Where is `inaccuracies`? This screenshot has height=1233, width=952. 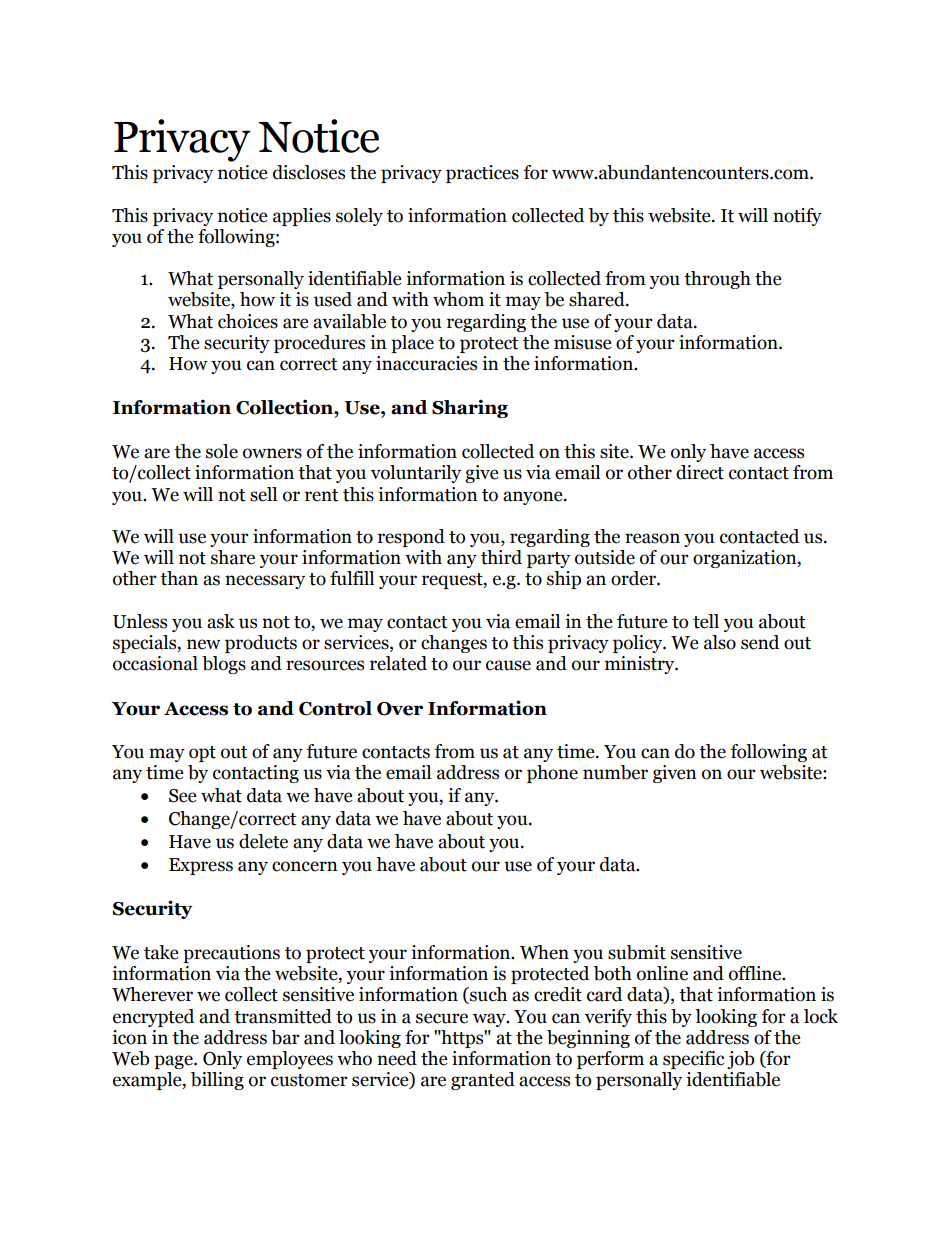 inaccuracies is located at coordinates (426, 363).
